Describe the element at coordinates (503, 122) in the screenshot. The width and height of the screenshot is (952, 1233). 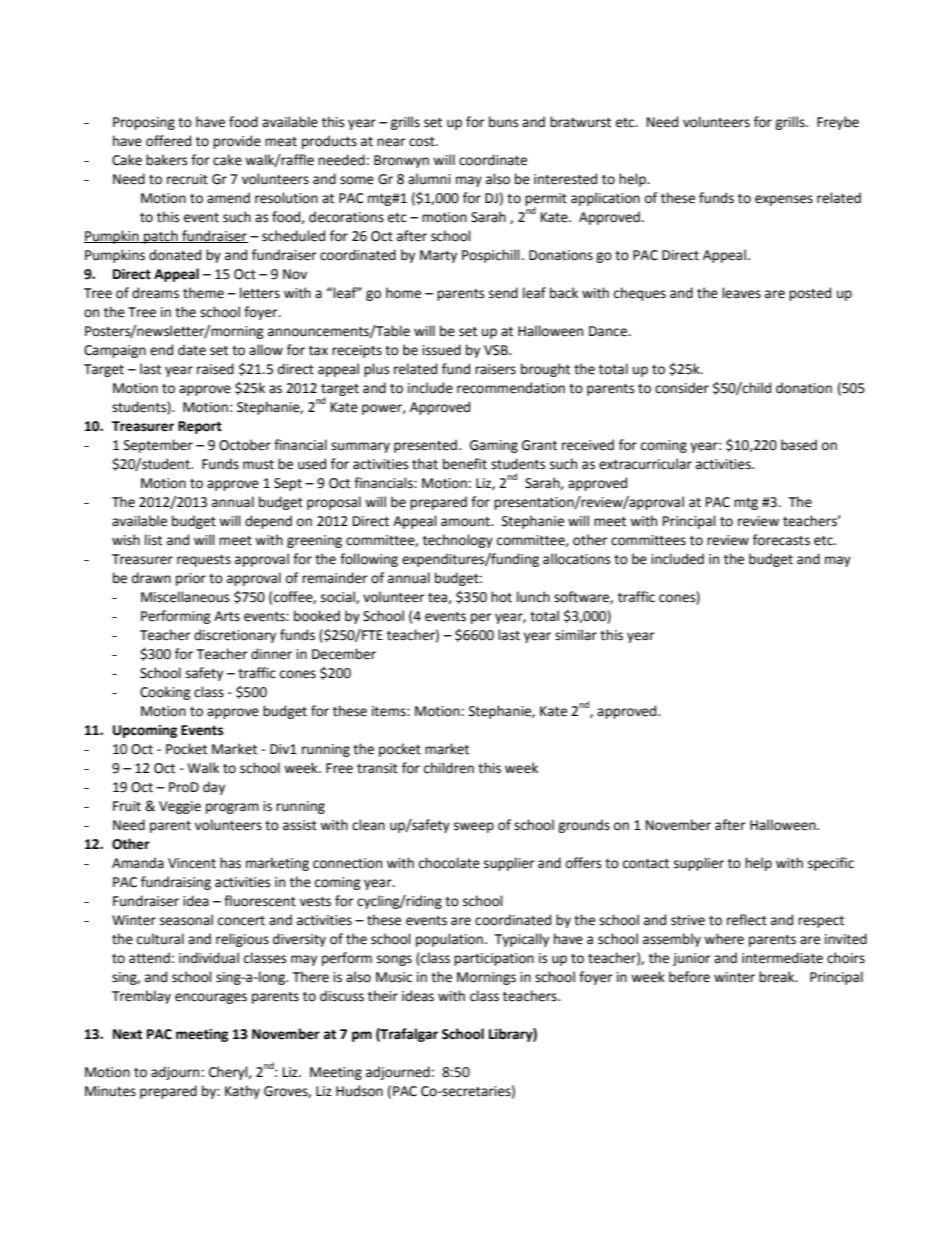
I see `buns` at that location.
